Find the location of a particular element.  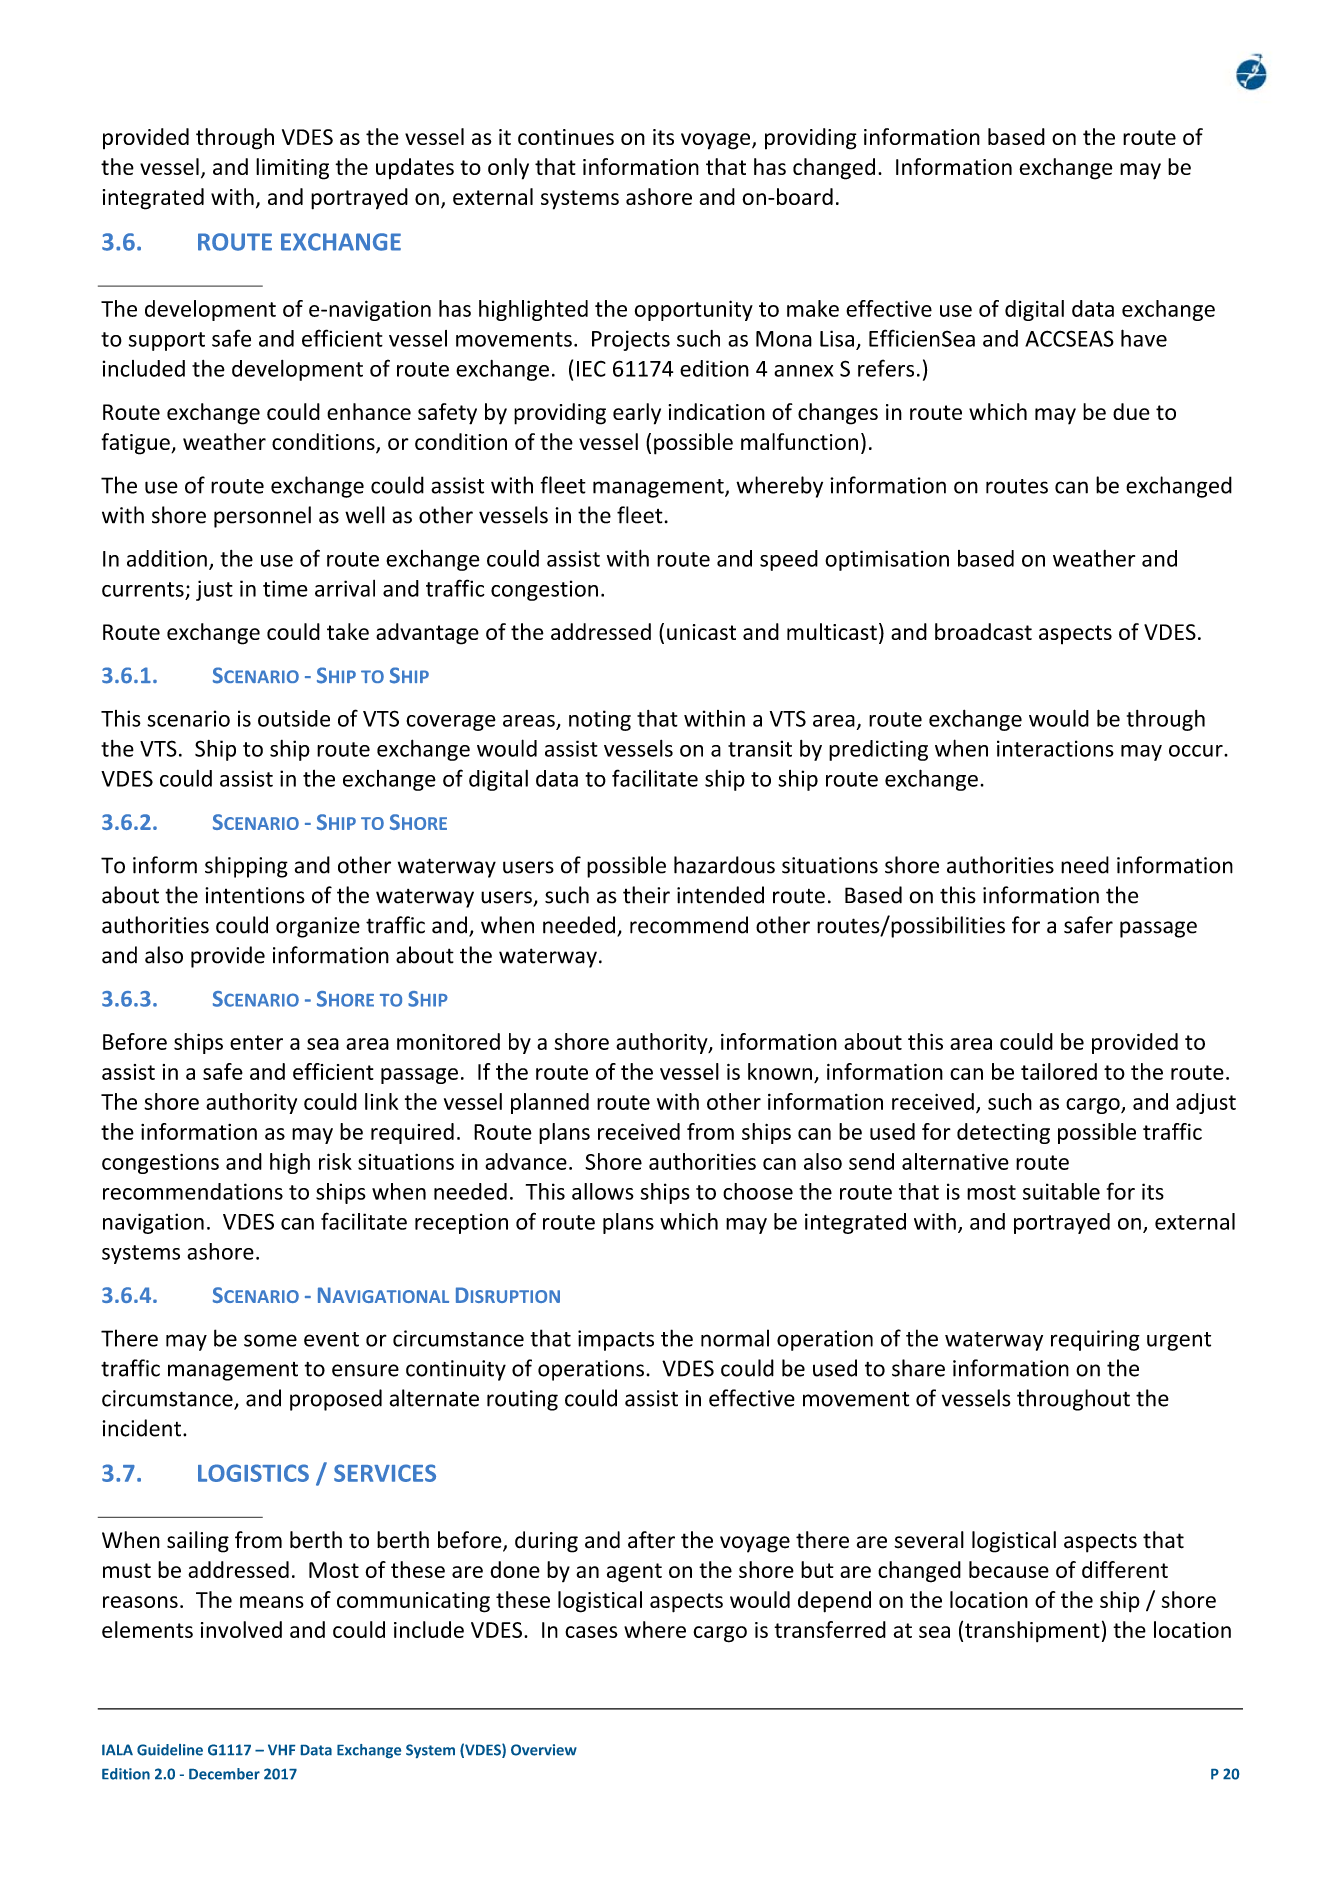

different is located at coordinates (1125, 1569).
